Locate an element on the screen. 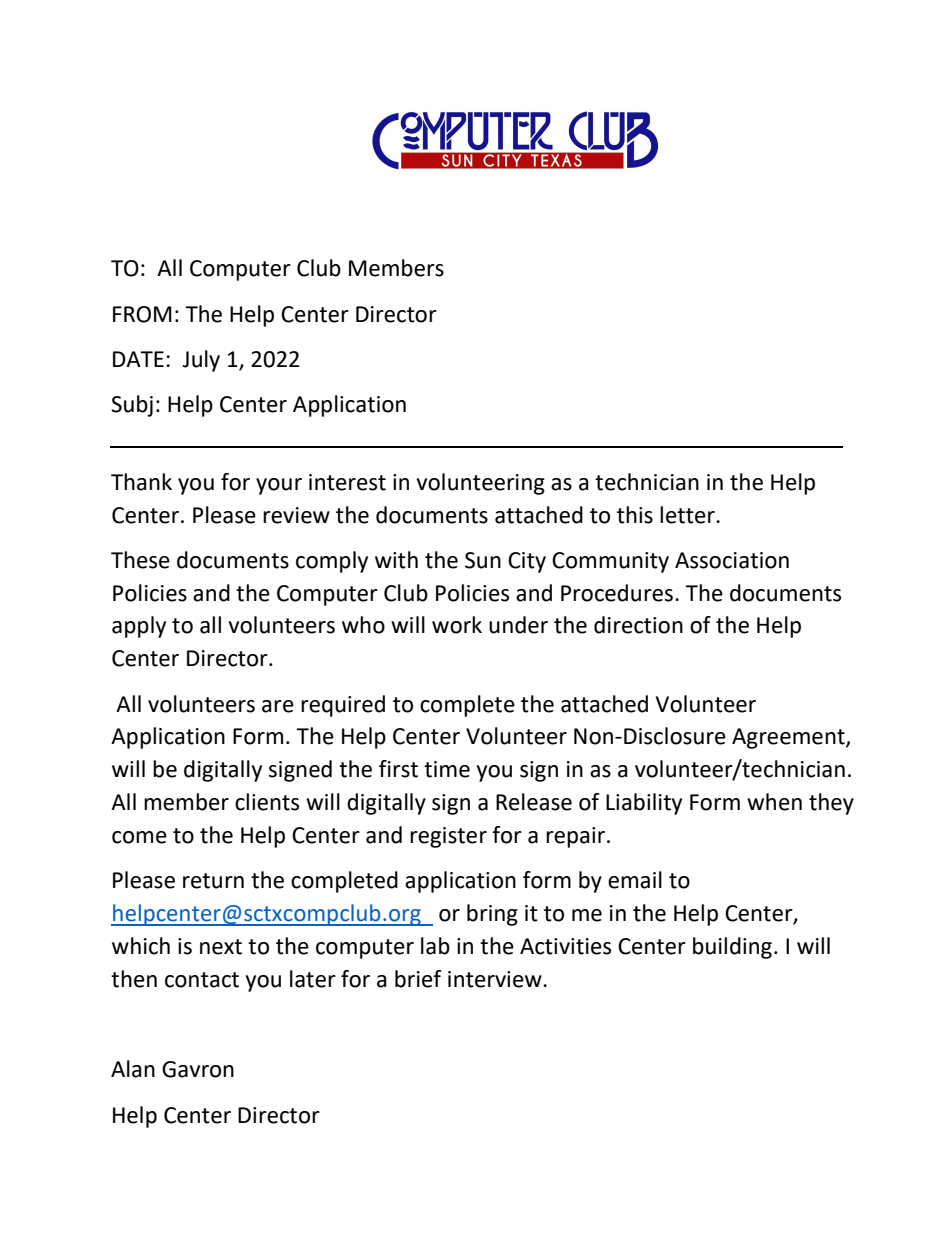 The width and height of the screenshot is (952, 1233). July is located at coordinates (201, 361).
